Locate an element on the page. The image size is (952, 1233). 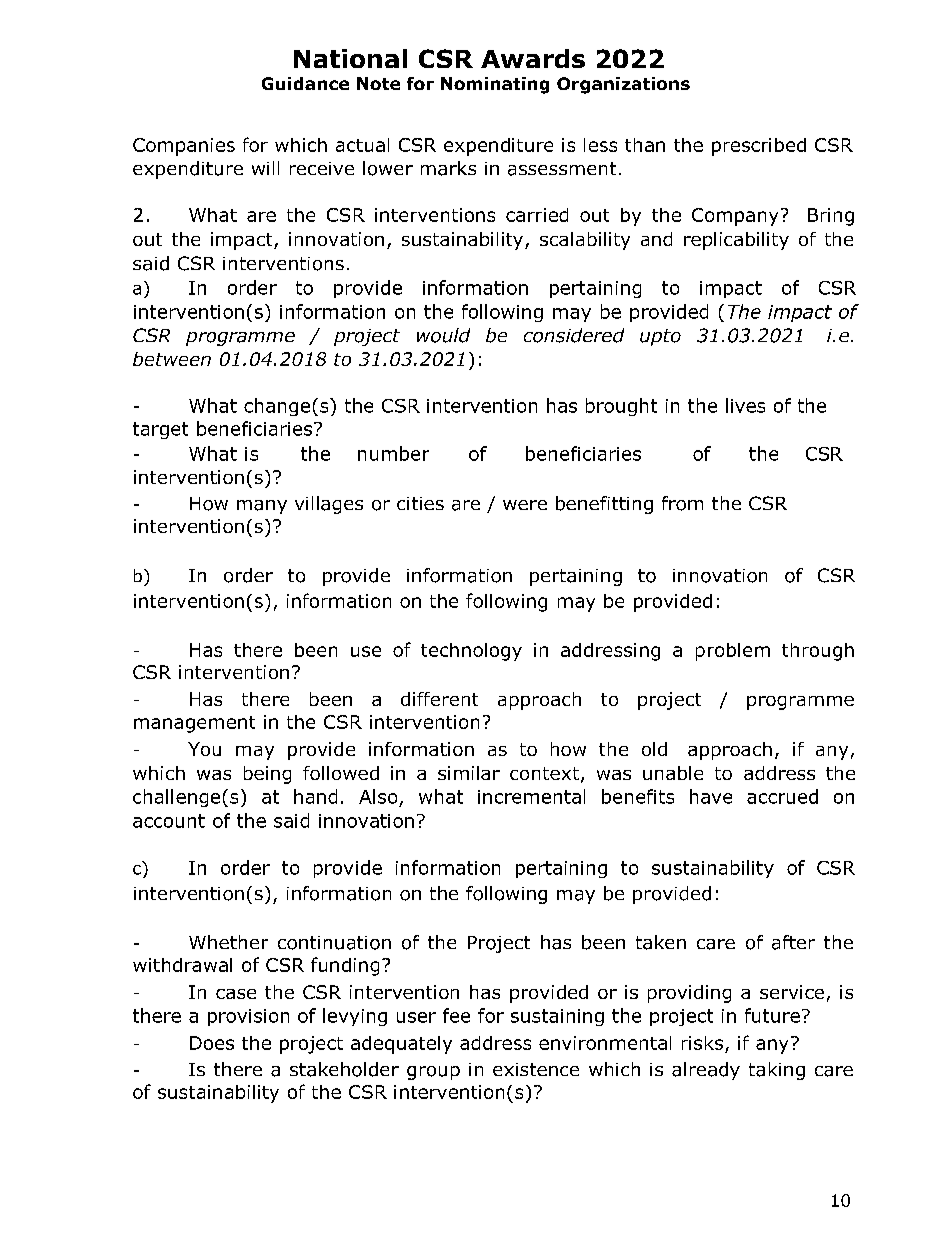
different is located at coordinates (439, 699).
